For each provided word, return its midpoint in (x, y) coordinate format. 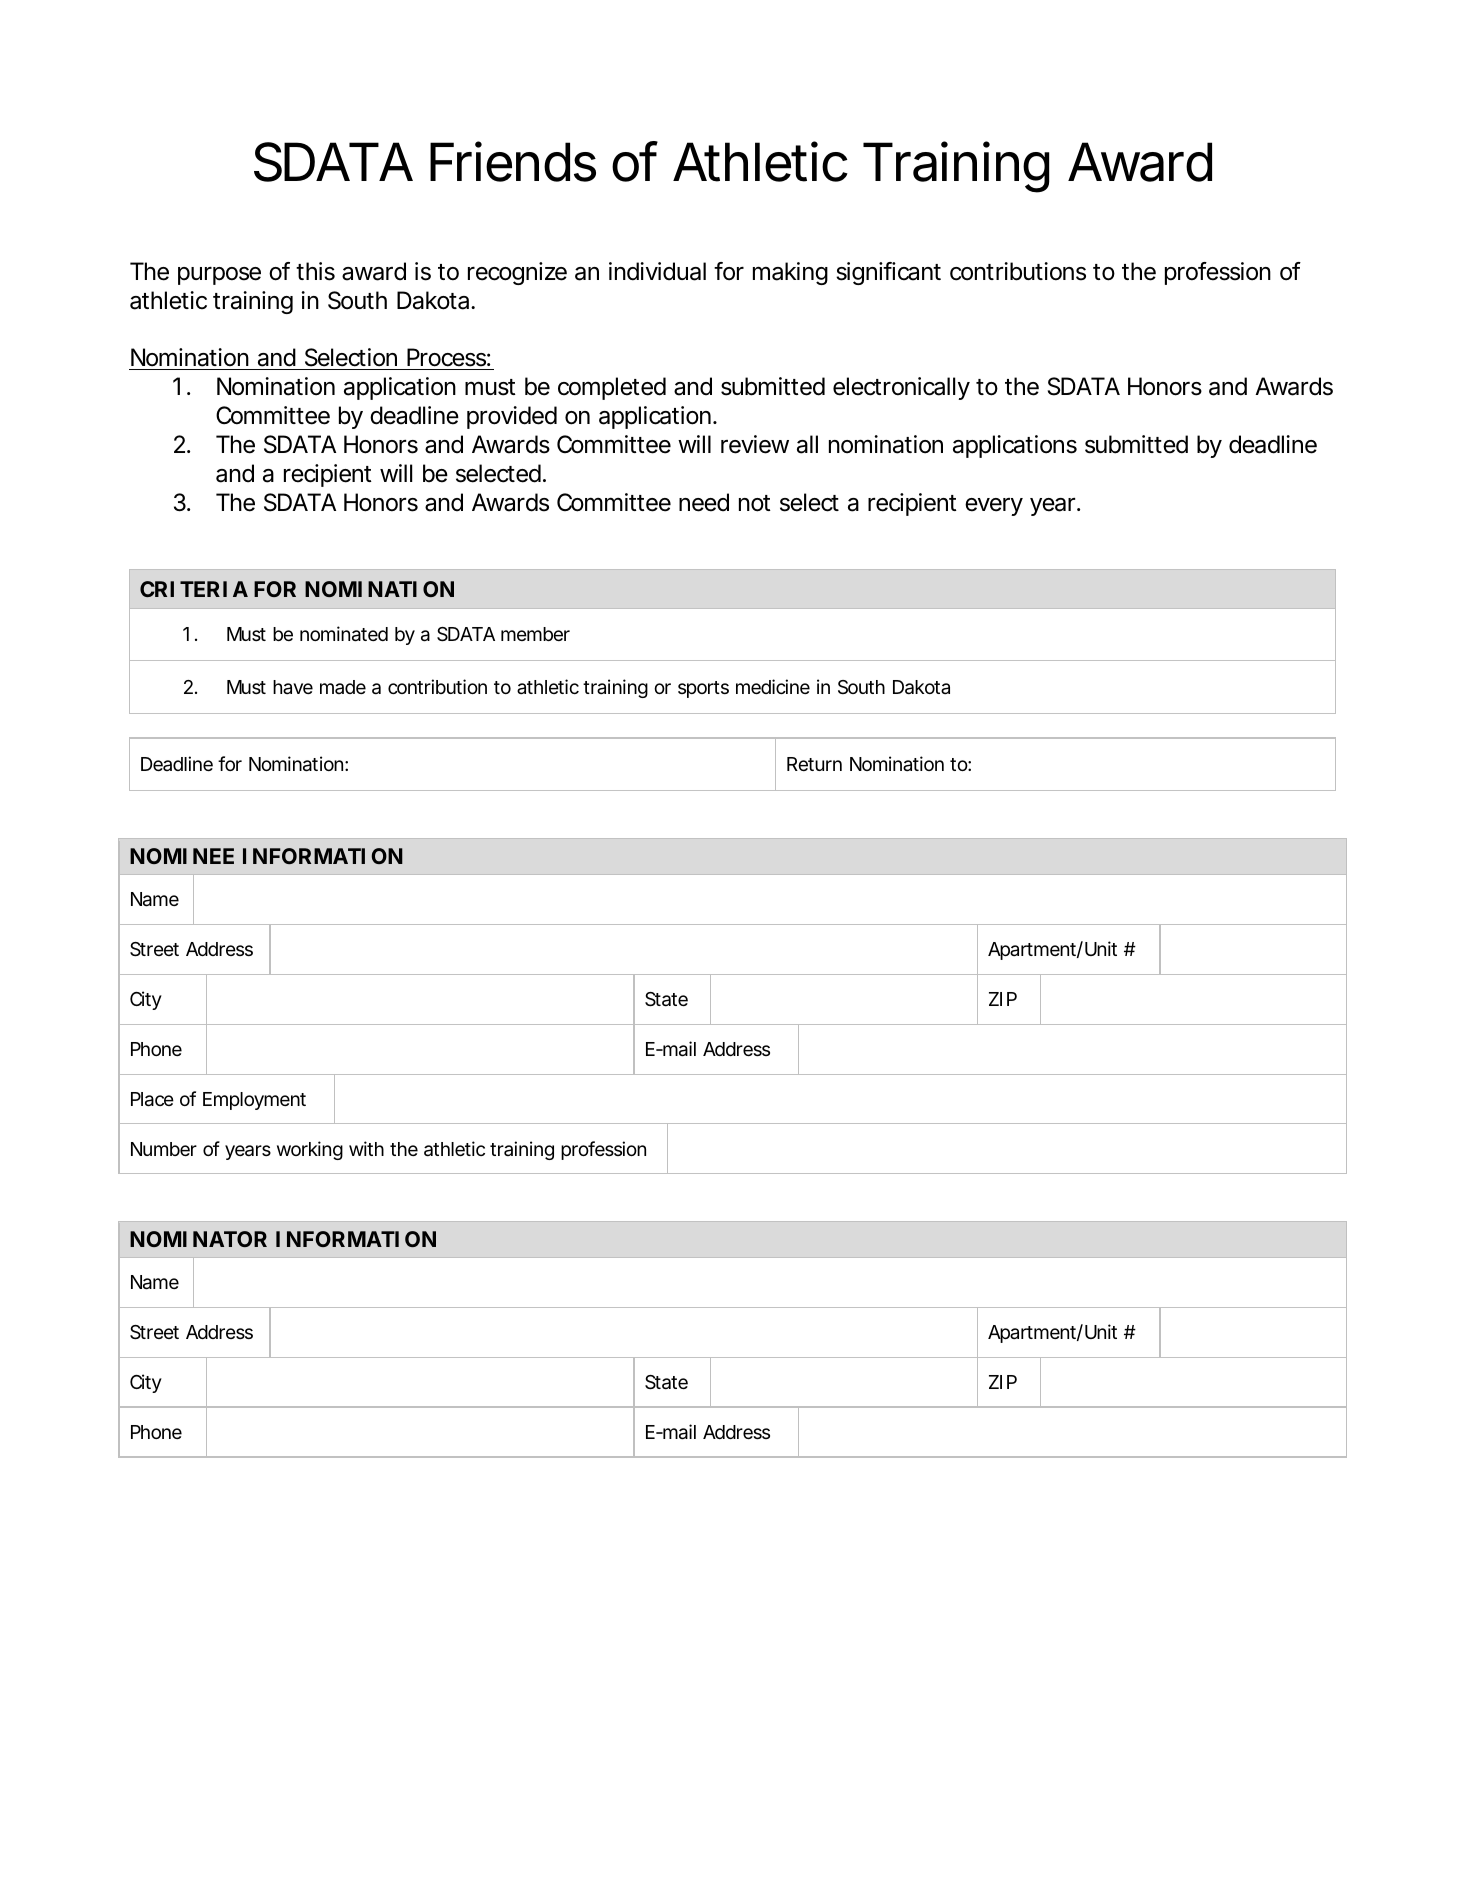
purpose (219, 276)
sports (703, 689)
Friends (513, 162)
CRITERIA (194, 589)
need (704, 502)
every (994, 507)
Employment (254, 1101)
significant (888, 273)
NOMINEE (182, 856)
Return (814, 764)
